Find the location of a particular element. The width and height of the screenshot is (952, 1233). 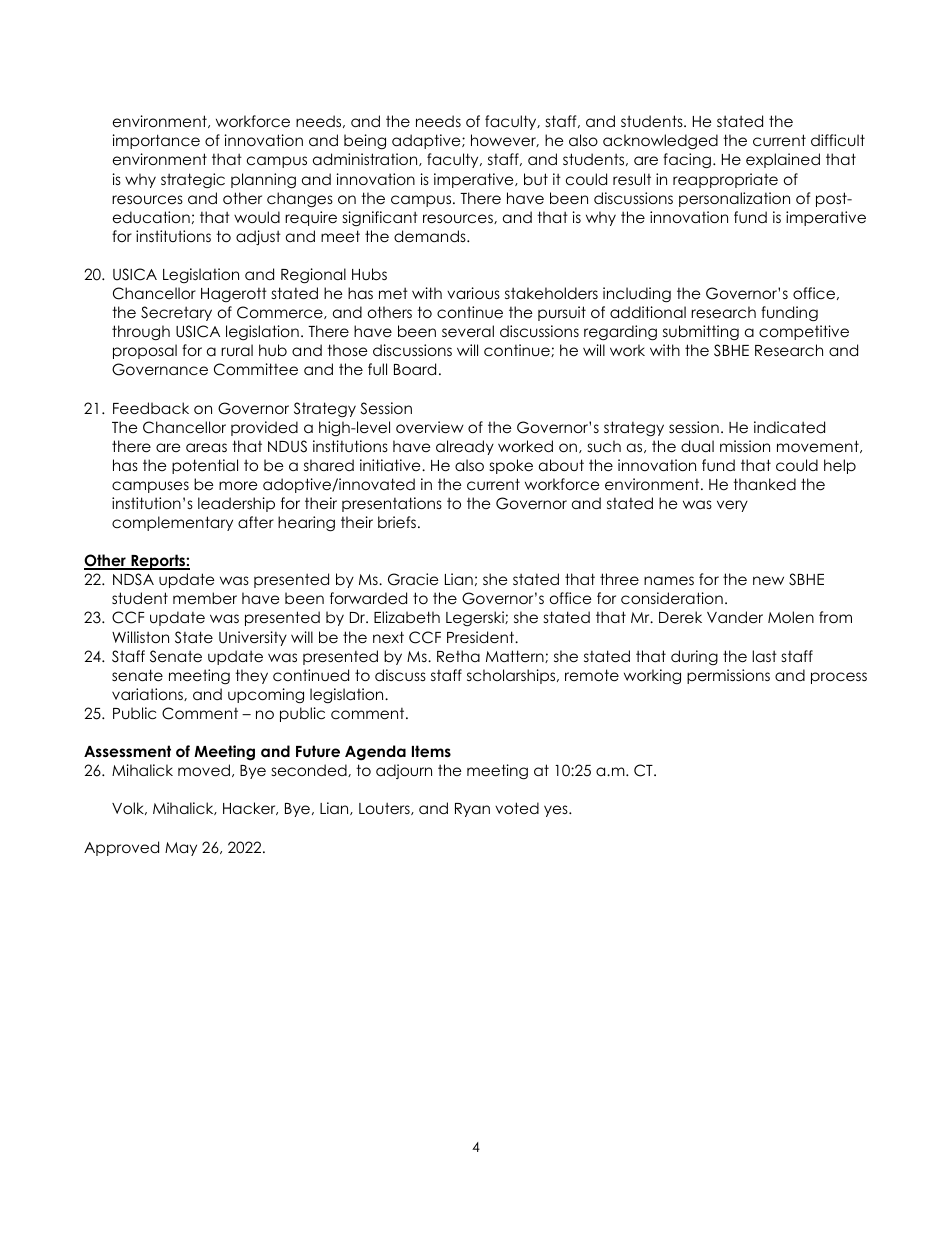

President is located at coordinates (482, 637).
